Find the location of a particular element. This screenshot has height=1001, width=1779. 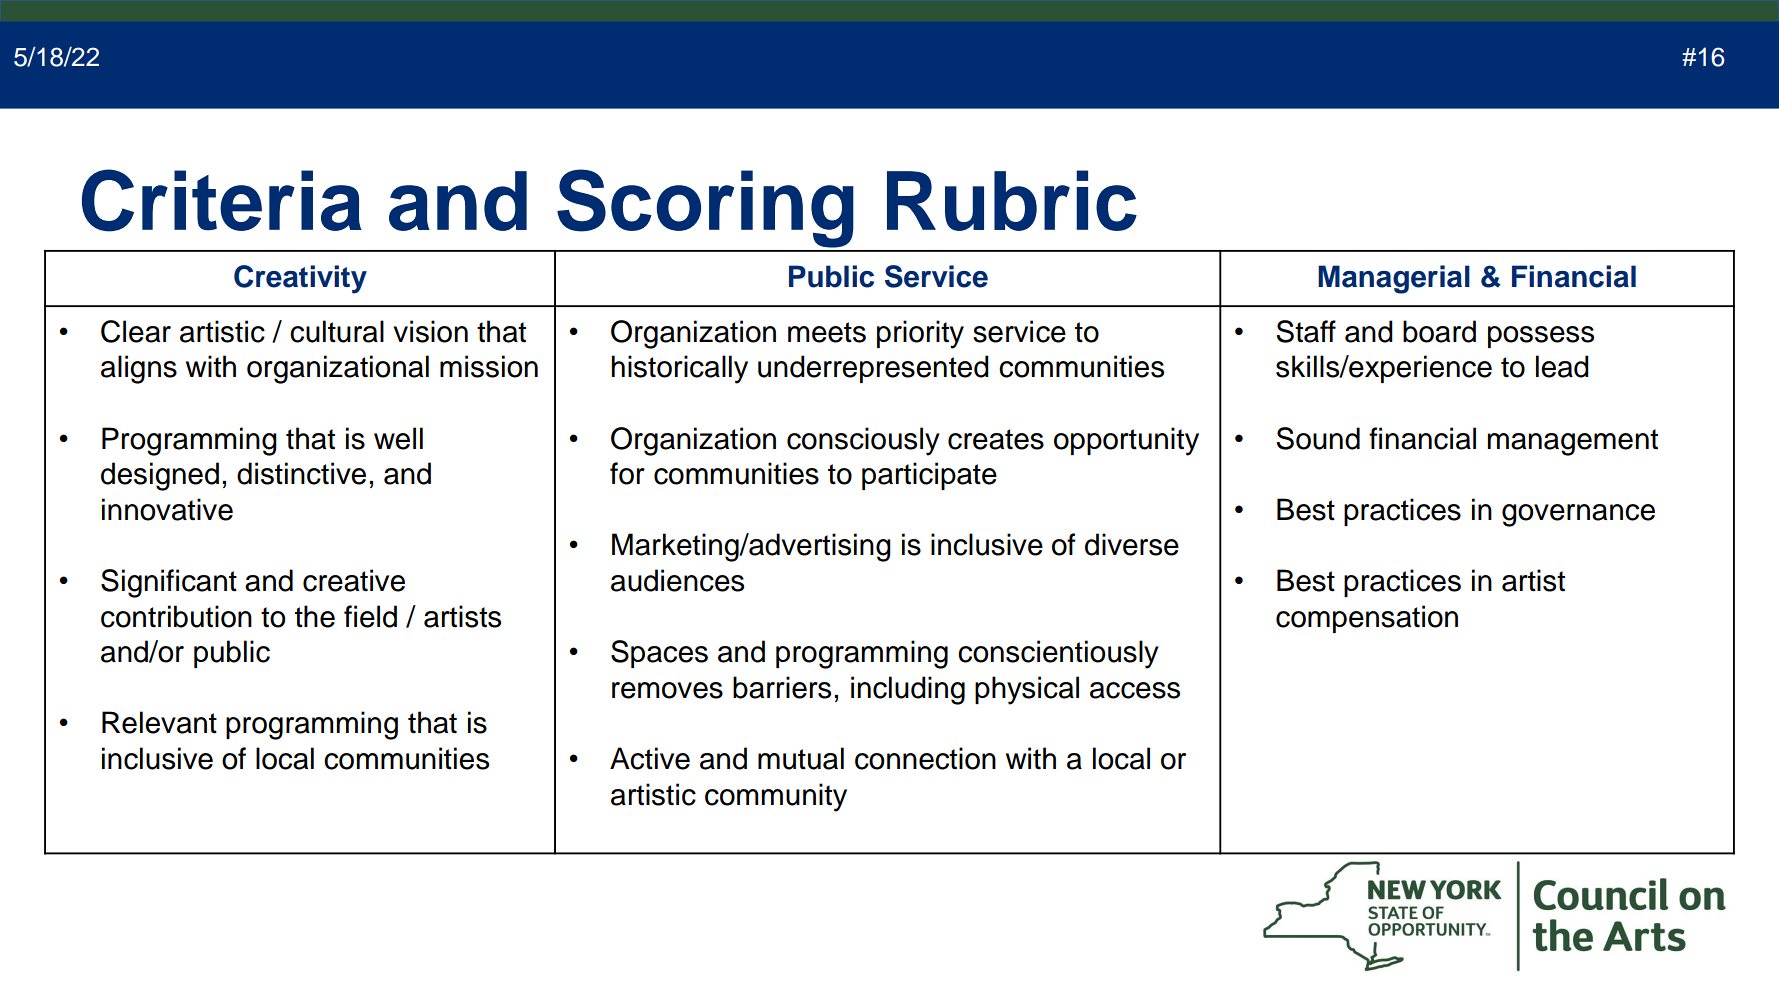

participate is located at coordinates (929, 476).
